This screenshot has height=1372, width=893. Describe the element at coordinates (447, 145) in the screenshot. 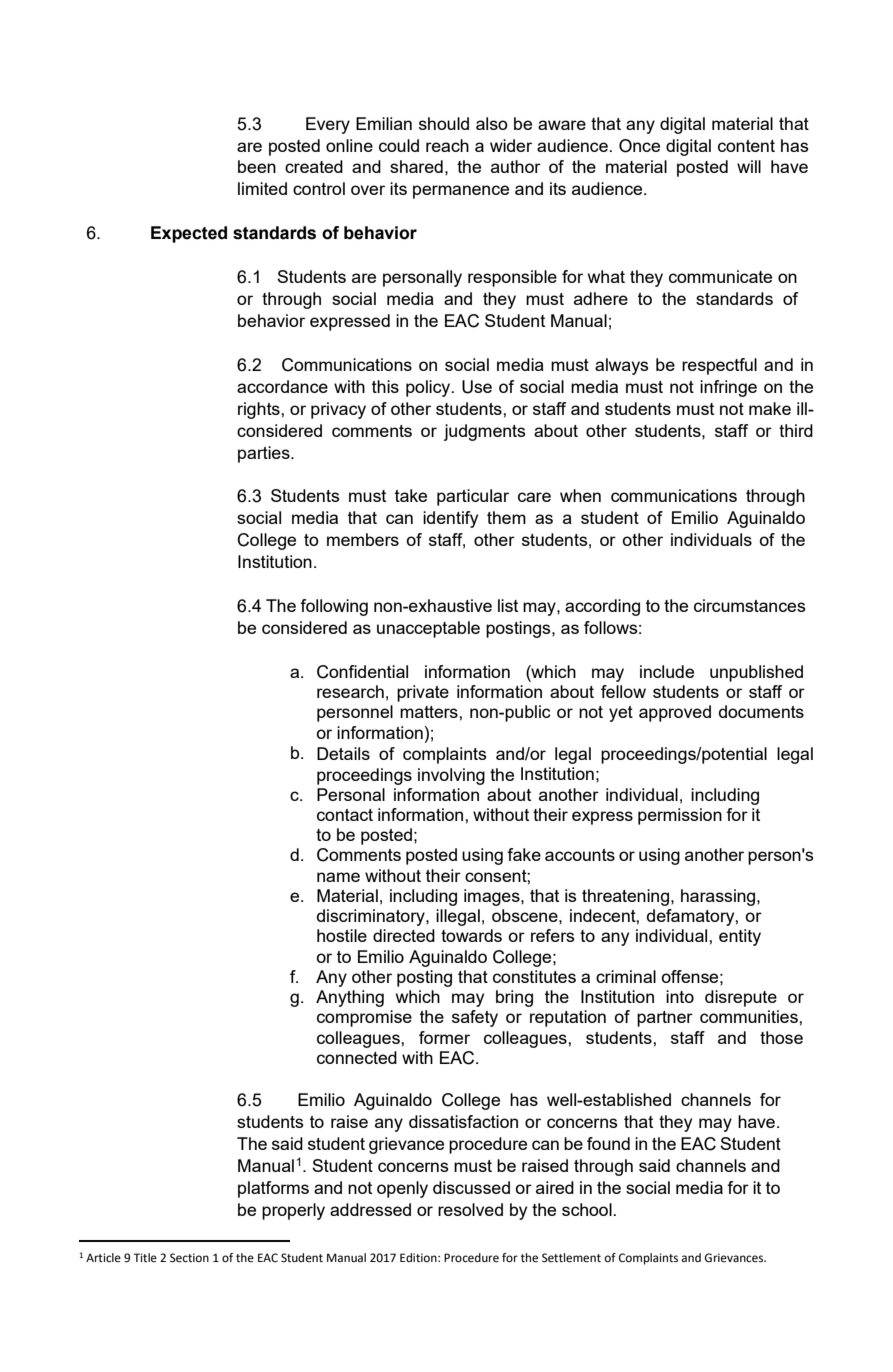

I see `reach` at that location.
